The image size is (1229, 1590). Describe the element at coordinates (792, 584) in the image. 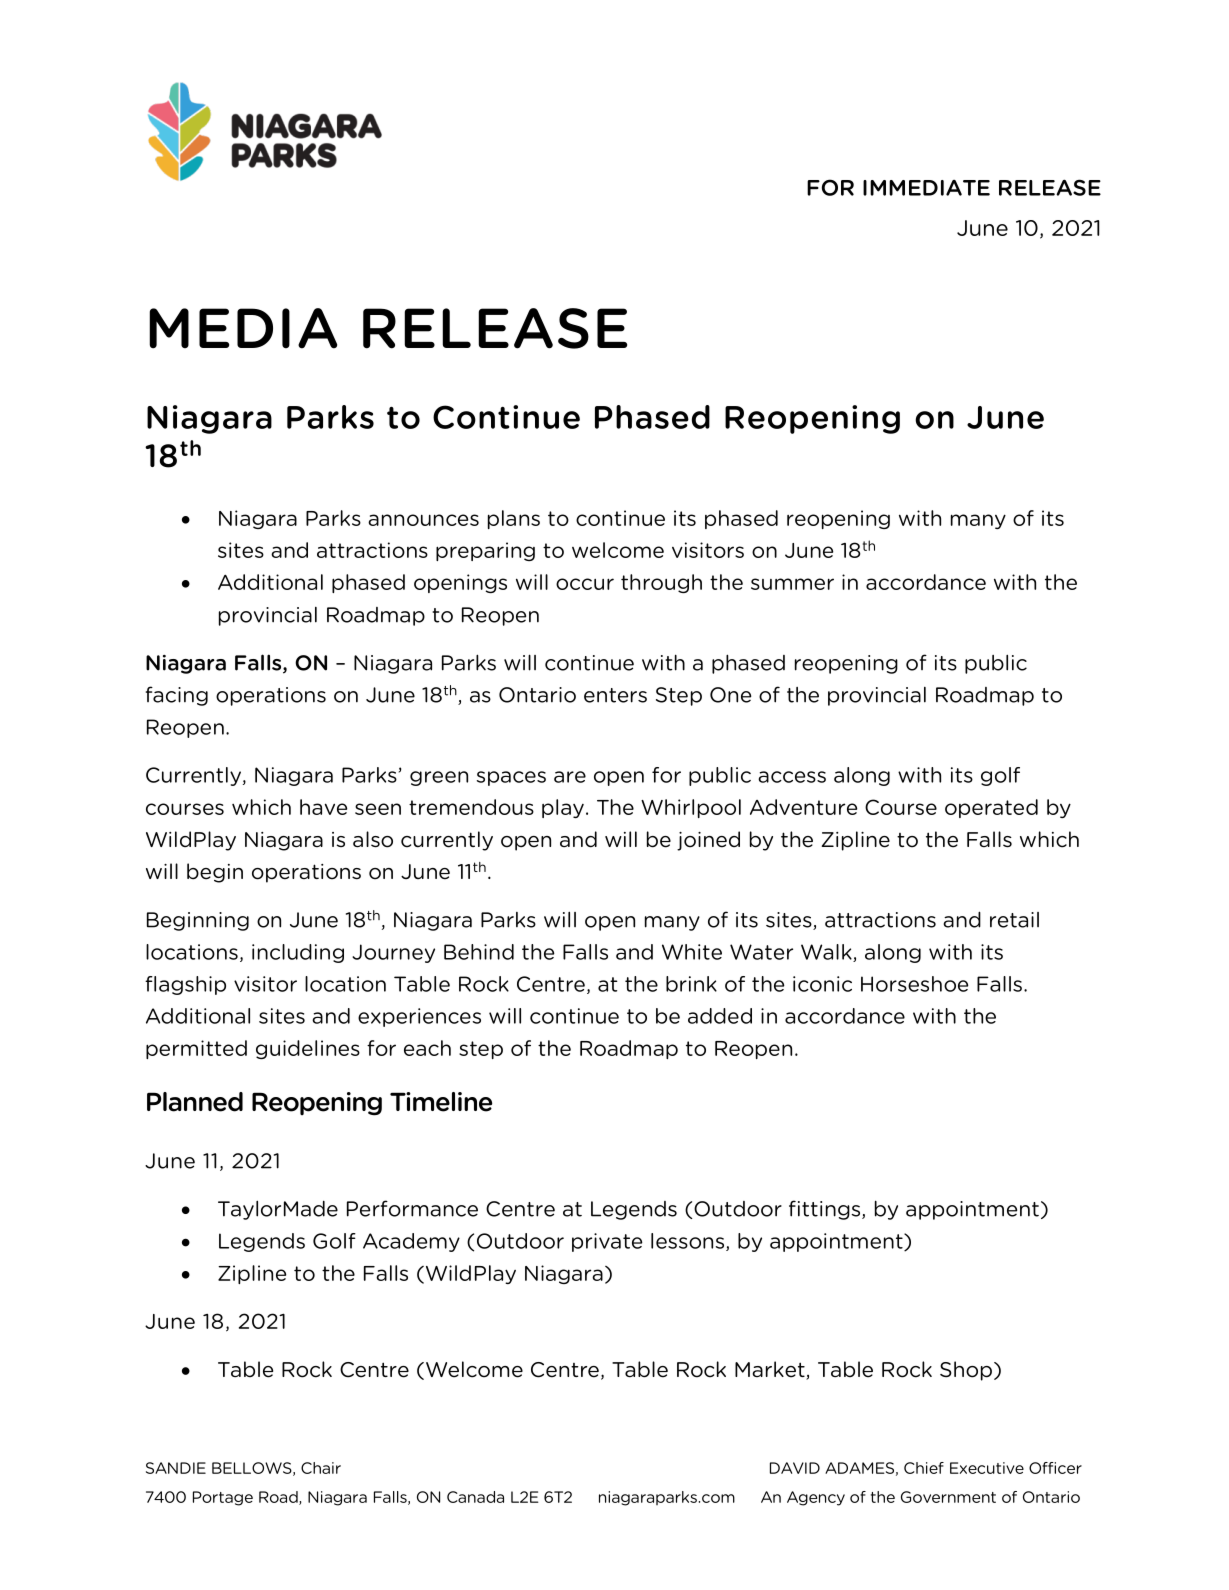

I see `summer` at that location.
